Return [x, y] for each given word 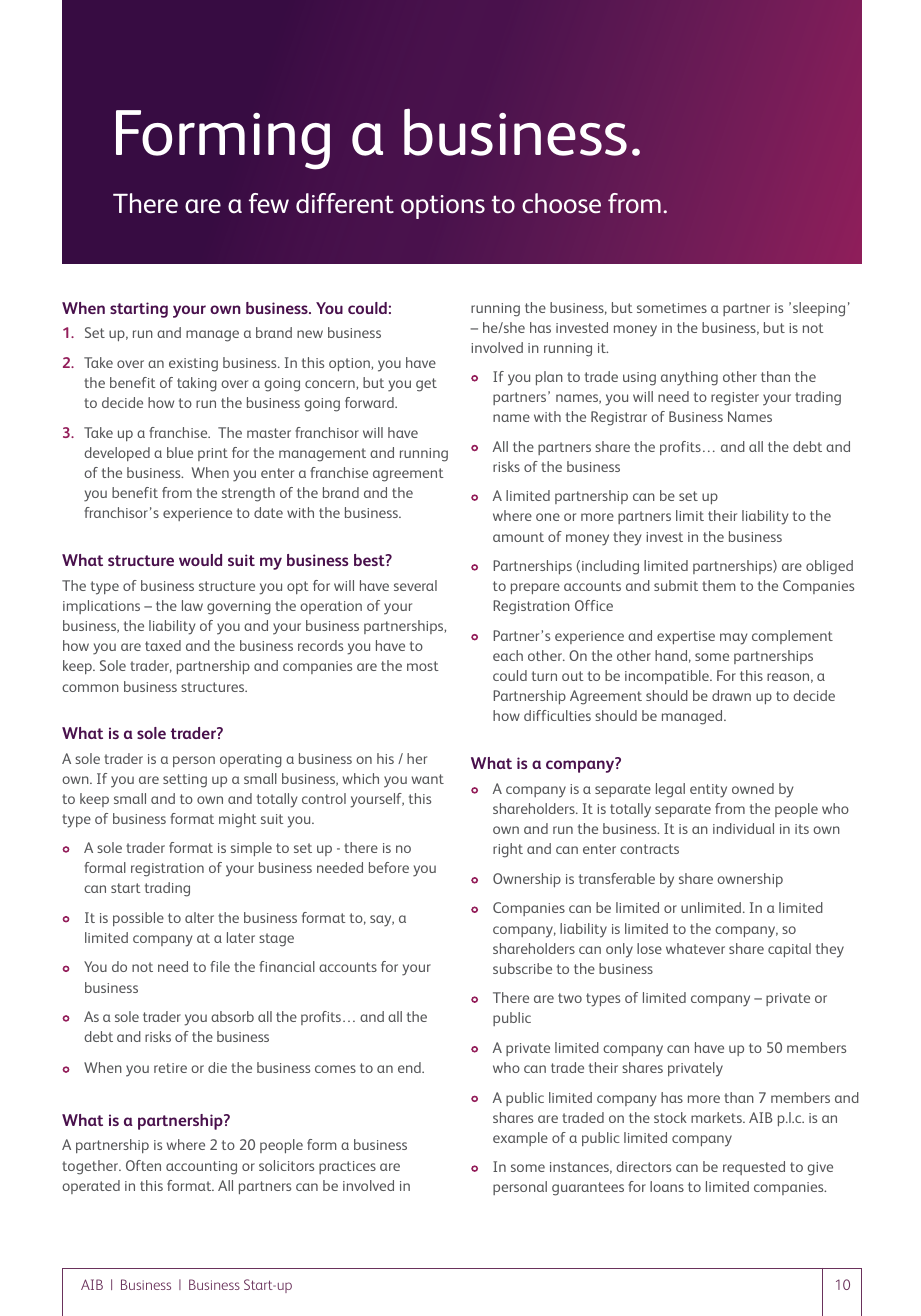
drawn [731, 695]
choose [561, 203]
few [269, 203]
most [423, 666]
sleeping [819, 309]
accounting [201, 1168]
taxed [163, 645]
